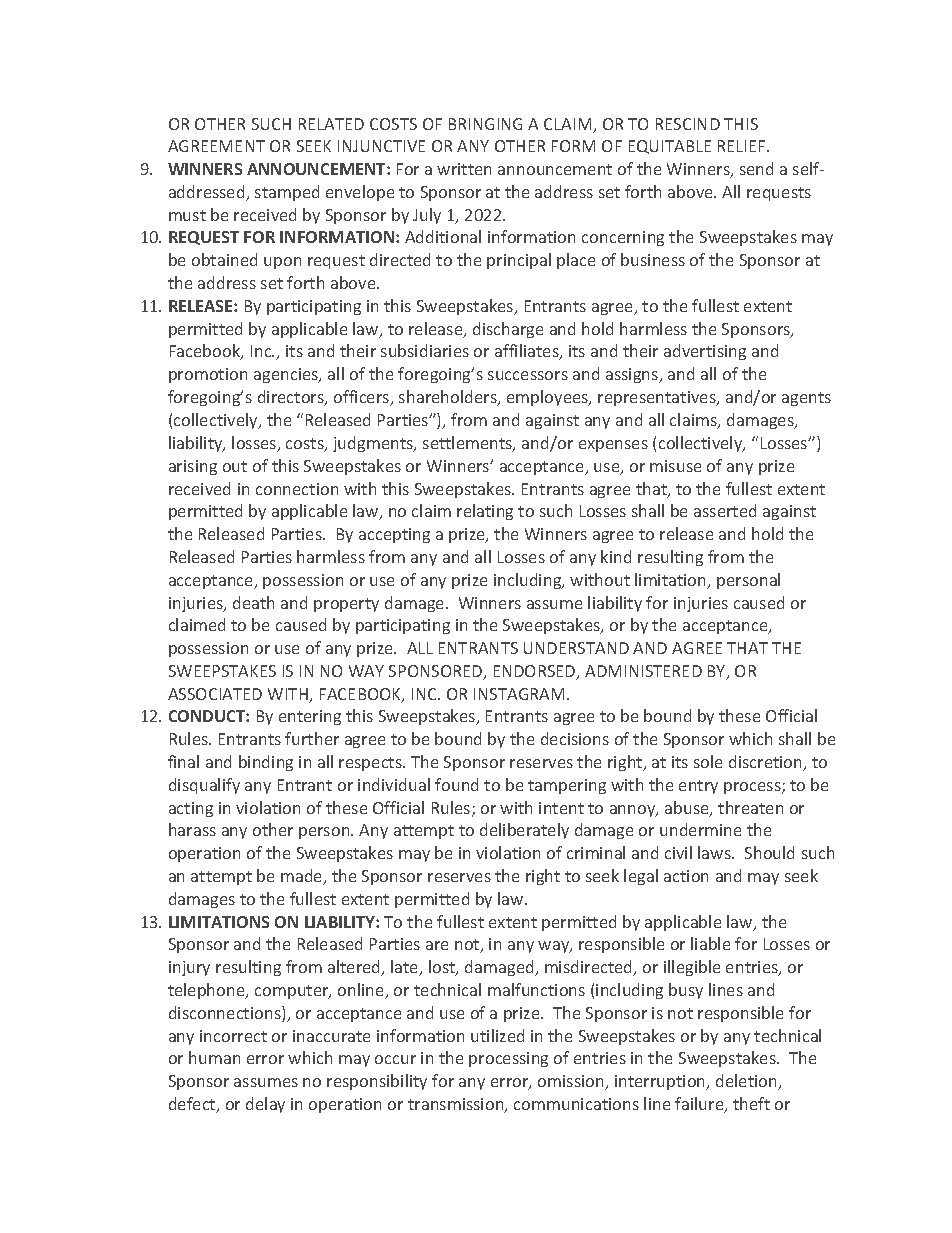 The width and height of the screenshot is (952, 1233). Describe the element at coordinates (187, 215) in the screenshot. I see `must` at that location.
